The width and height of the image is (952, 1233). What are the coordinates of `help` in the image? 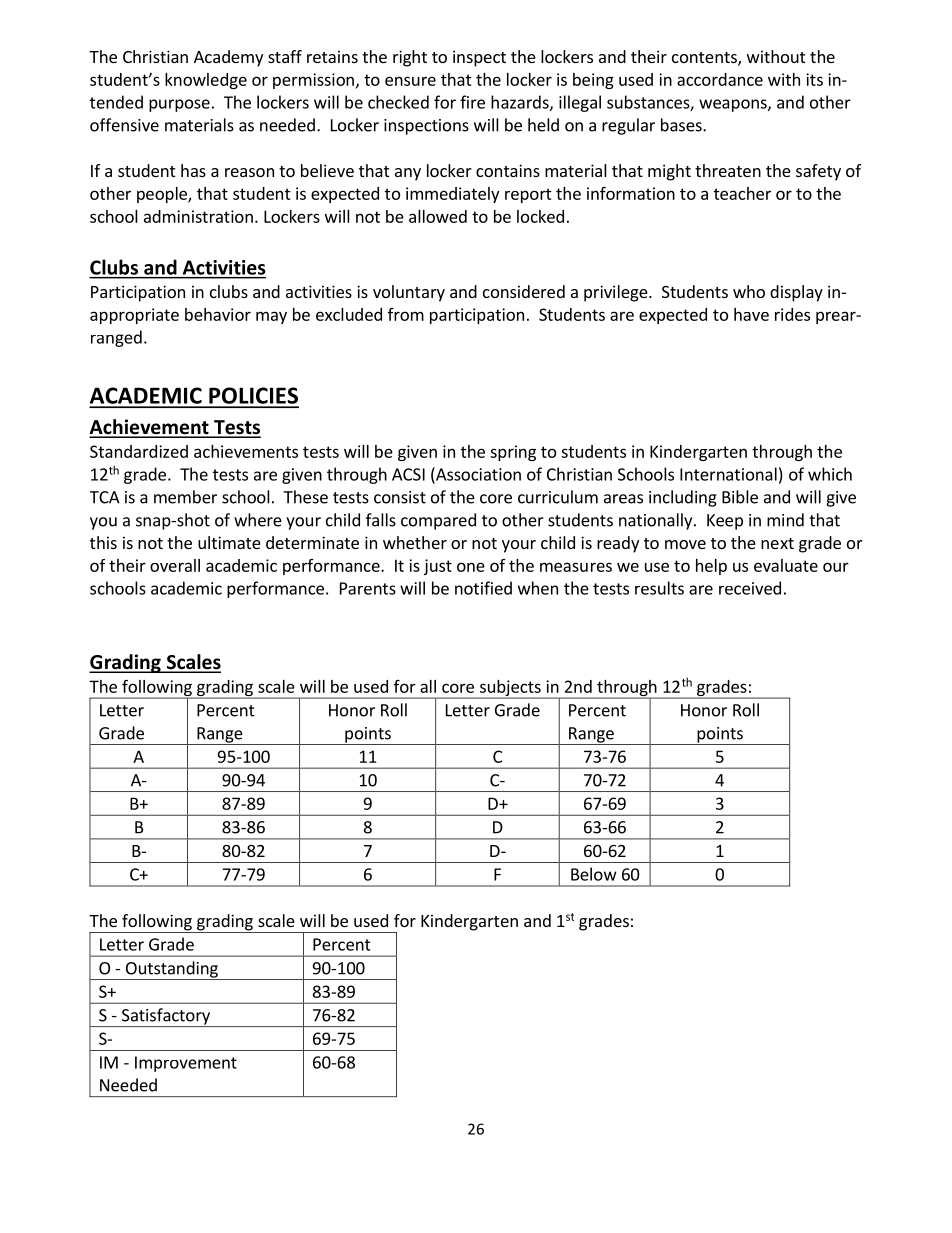 It's located at (711, 567).
